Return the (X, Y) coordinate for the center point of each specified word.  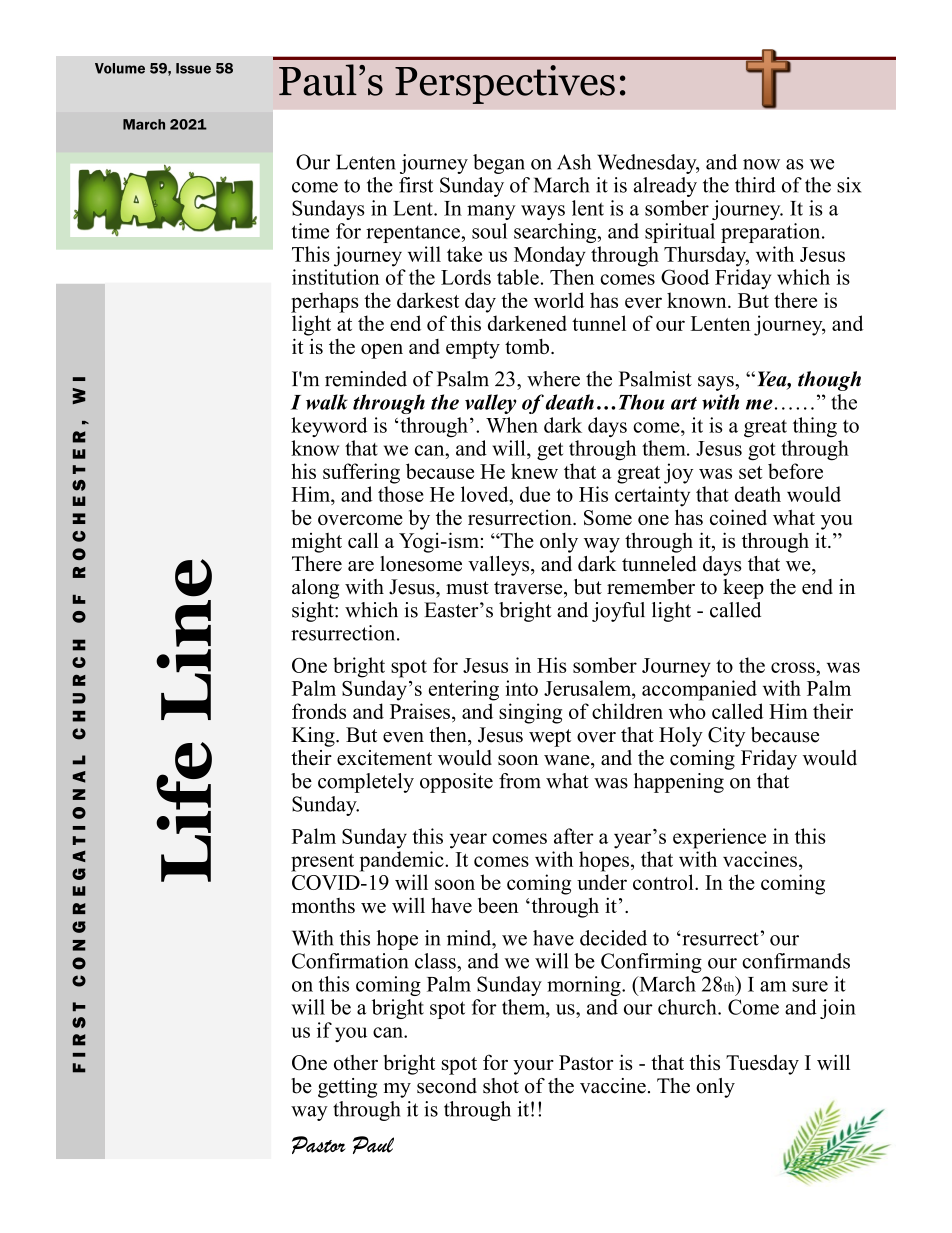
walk (327, 402)
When (512, 425)
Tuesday (762, 1064)
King (314, 737)
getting (347, 1088)
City (726, 737)
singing (530, 713)
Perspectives (505, 84)
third (755, 185)
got (762, 451)
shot (501, 1086)
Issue (193, 68)
